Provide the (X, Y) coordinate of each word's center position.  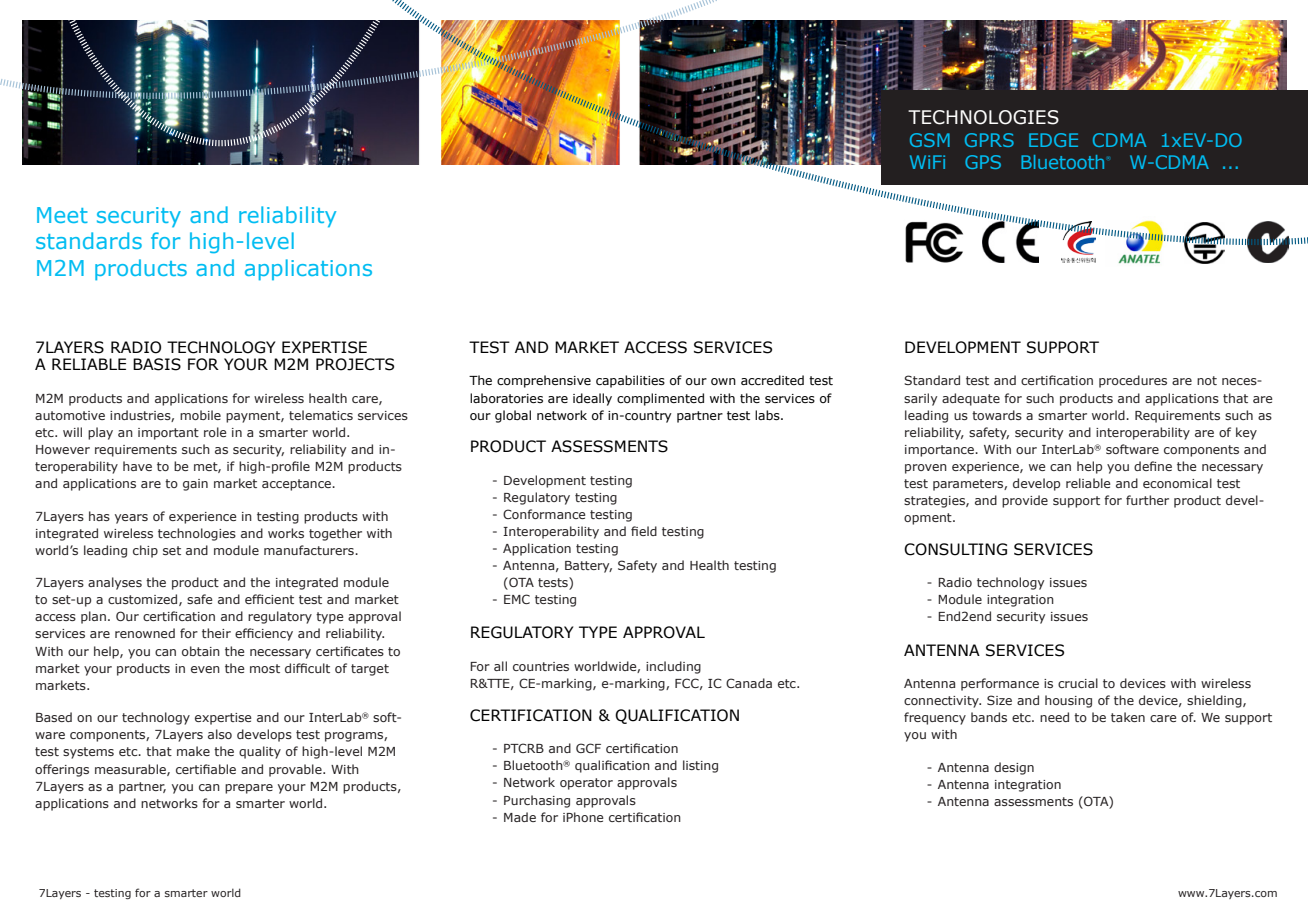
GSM (930, 140)
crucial (1078, 683)
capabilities (630, 381)
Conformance (544, 514)
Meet (62, 215)
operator (586, 784)
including (673, 667)
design (1014, 768)
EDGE (1053, 140)
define (1153, 466)
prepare (249, 789)
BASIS (157, 364)
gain (195, 485)
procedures (1133, 381)
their (216, 633)
